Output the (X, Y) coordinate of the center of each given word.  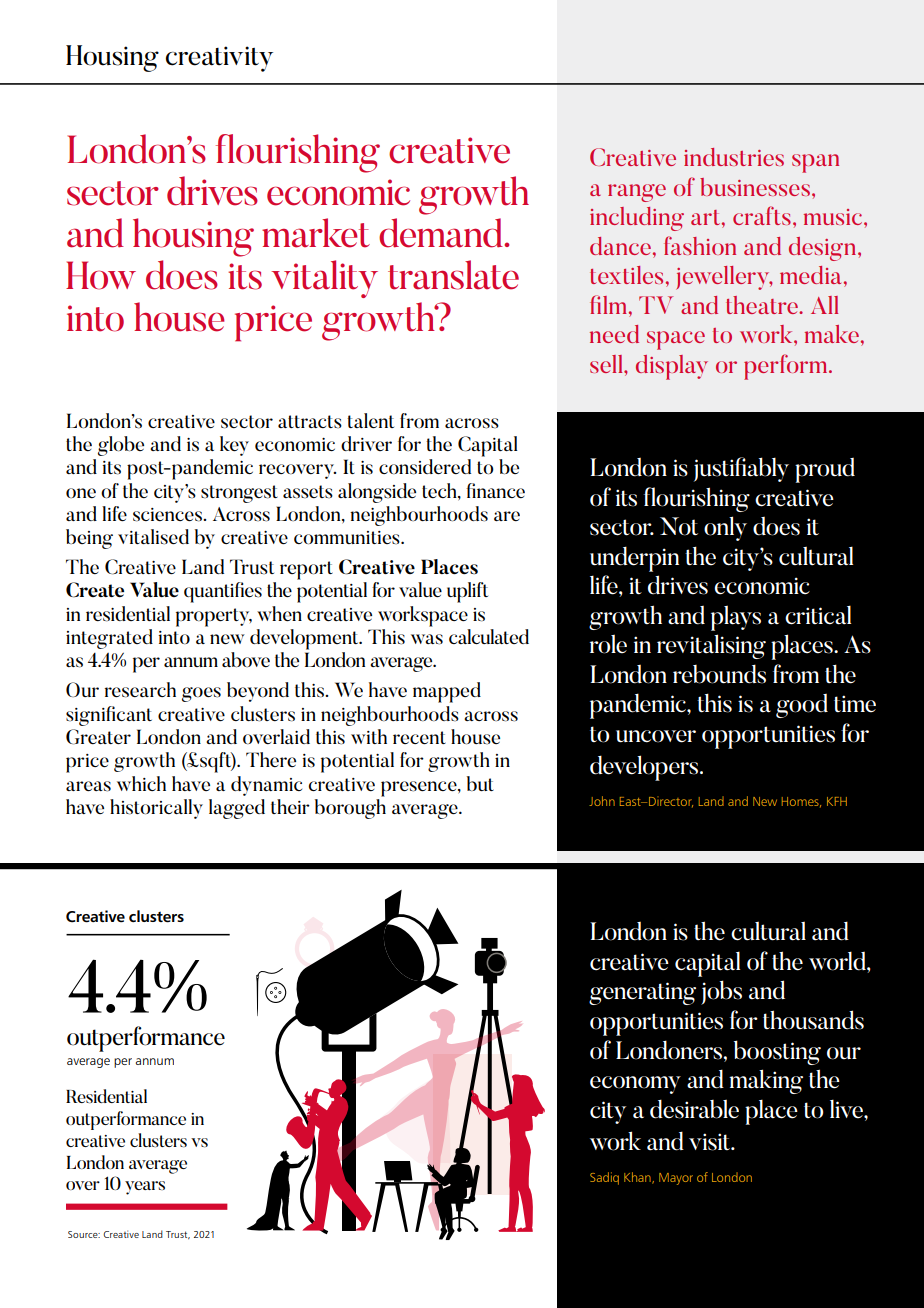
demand (442, 233)
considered (425, 467)
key (234, 446)
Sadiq (604, 1178)
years (145, 1188)
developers (645, 768)
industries (734, 157)
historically (156, 809)
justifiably (741, 469)
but (480, 783)
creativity (219, 59)
